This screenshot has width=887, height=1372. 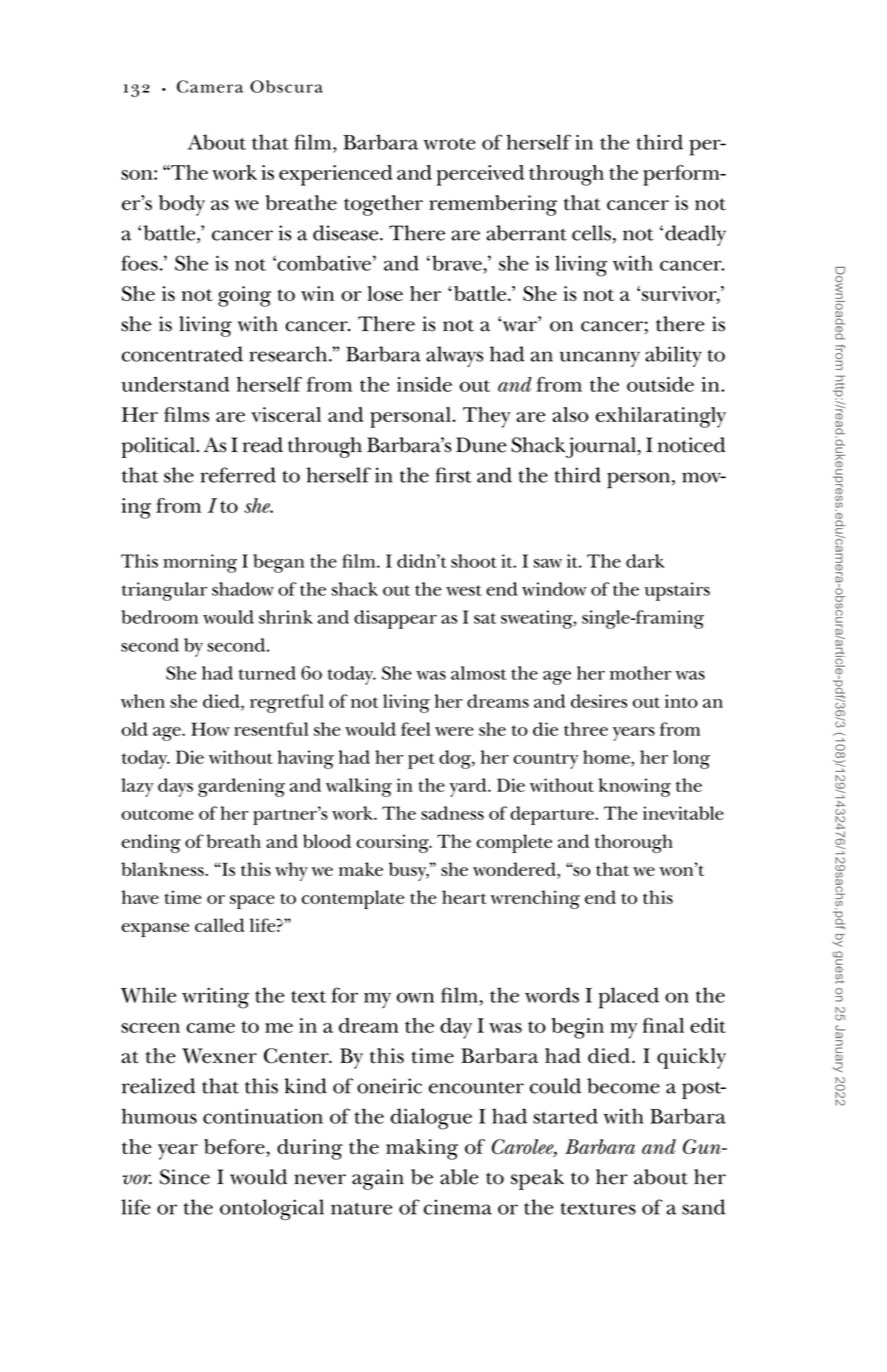 I want to click on dark, so click(x=645, y=561).
